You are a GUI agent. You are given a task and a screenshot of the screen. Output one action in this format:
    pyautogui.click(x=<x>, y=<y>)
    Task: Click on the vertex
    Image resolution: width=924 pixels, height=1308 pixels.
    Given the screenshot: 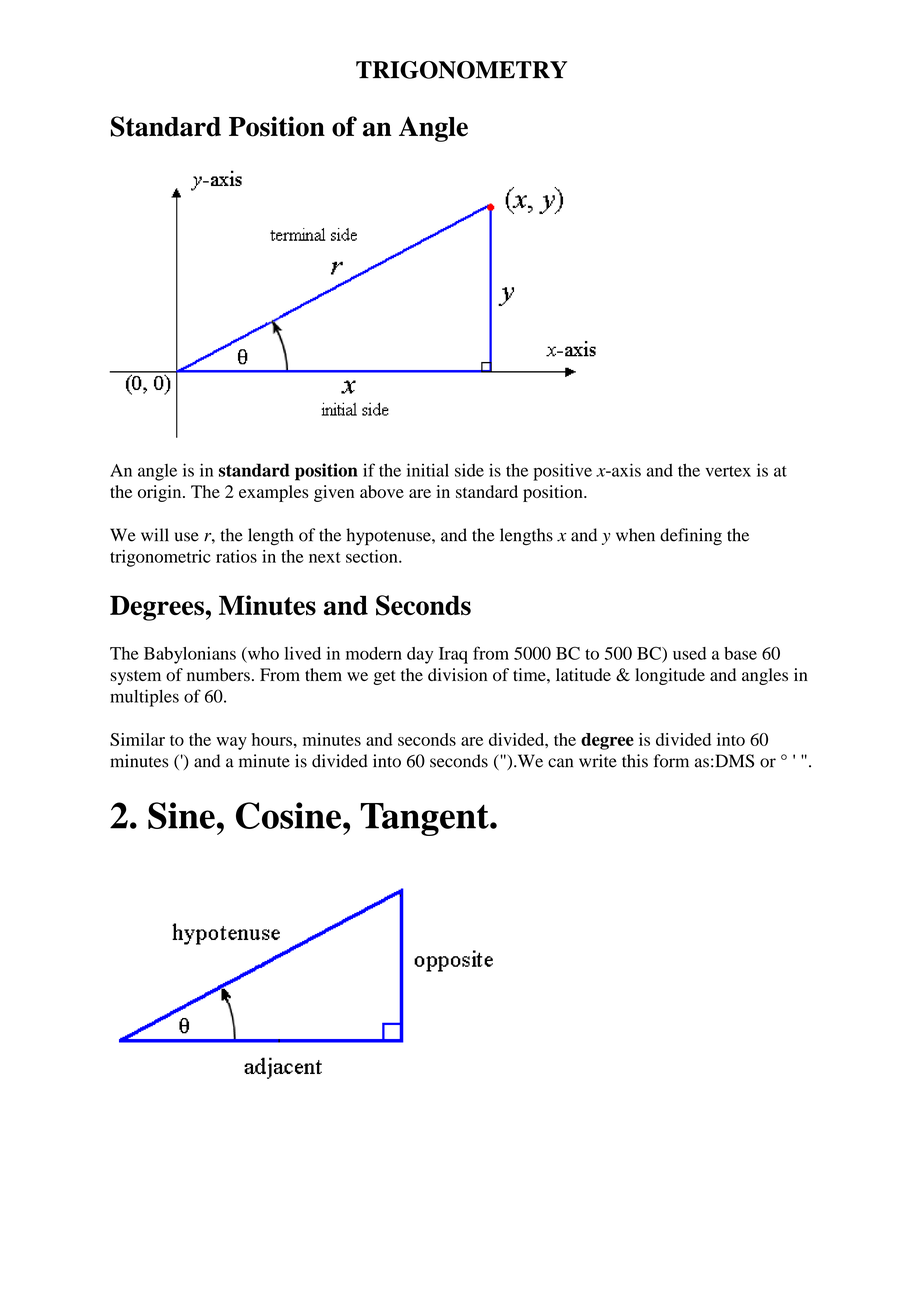 What is the action you would take?
    pyautogui.click(x=728, y=471)
